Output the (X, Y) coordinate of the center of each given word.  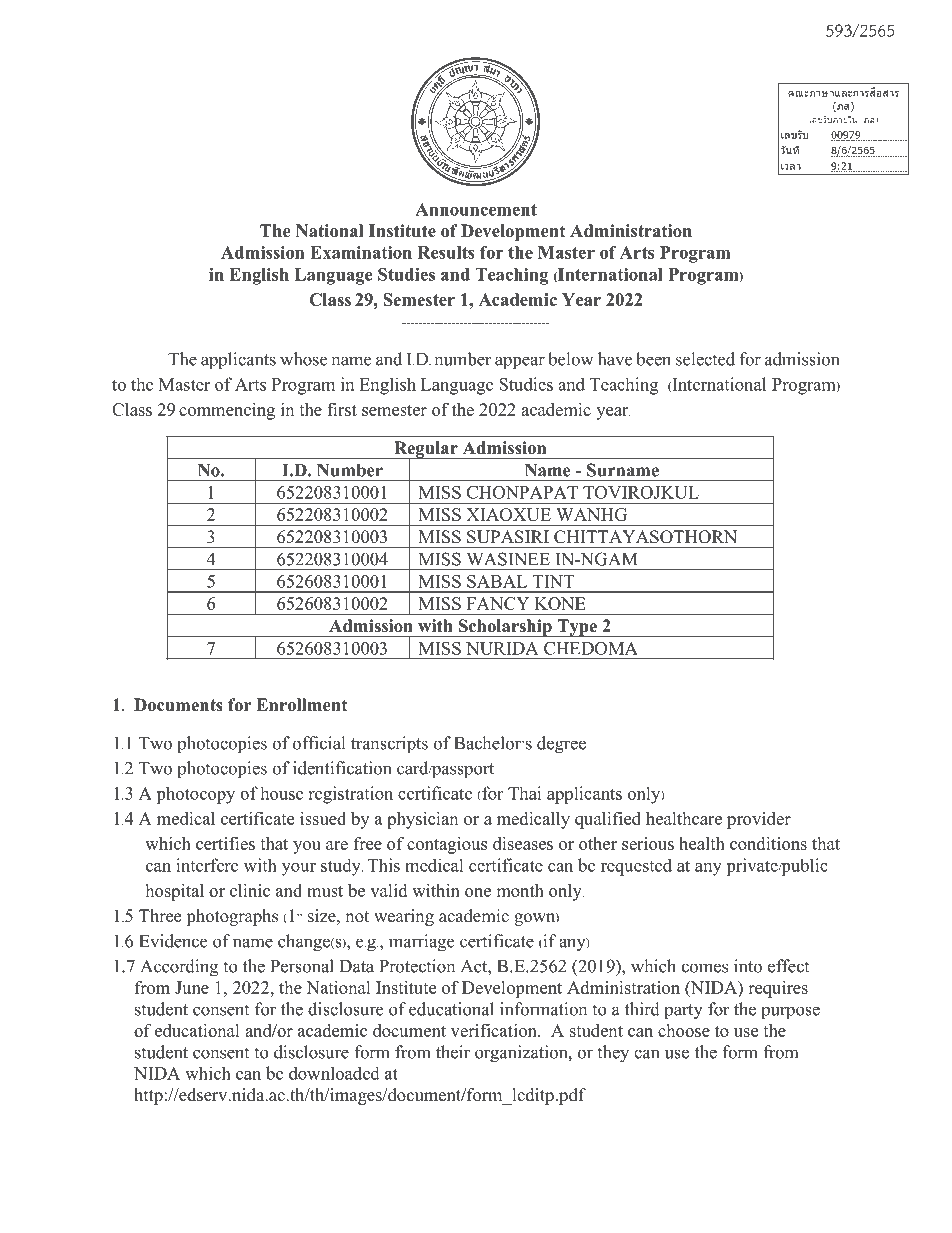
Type (577, 628)
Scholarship (505, 628)
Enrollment (301, 705)
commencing (227, 411)
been (653, 359)
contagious (447, 845)
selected (705, 359)
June (192, 987)
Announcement (476, 209)
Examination (361, 252)
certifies (225, 843)
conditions (768, 843)
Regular (426, 450)
